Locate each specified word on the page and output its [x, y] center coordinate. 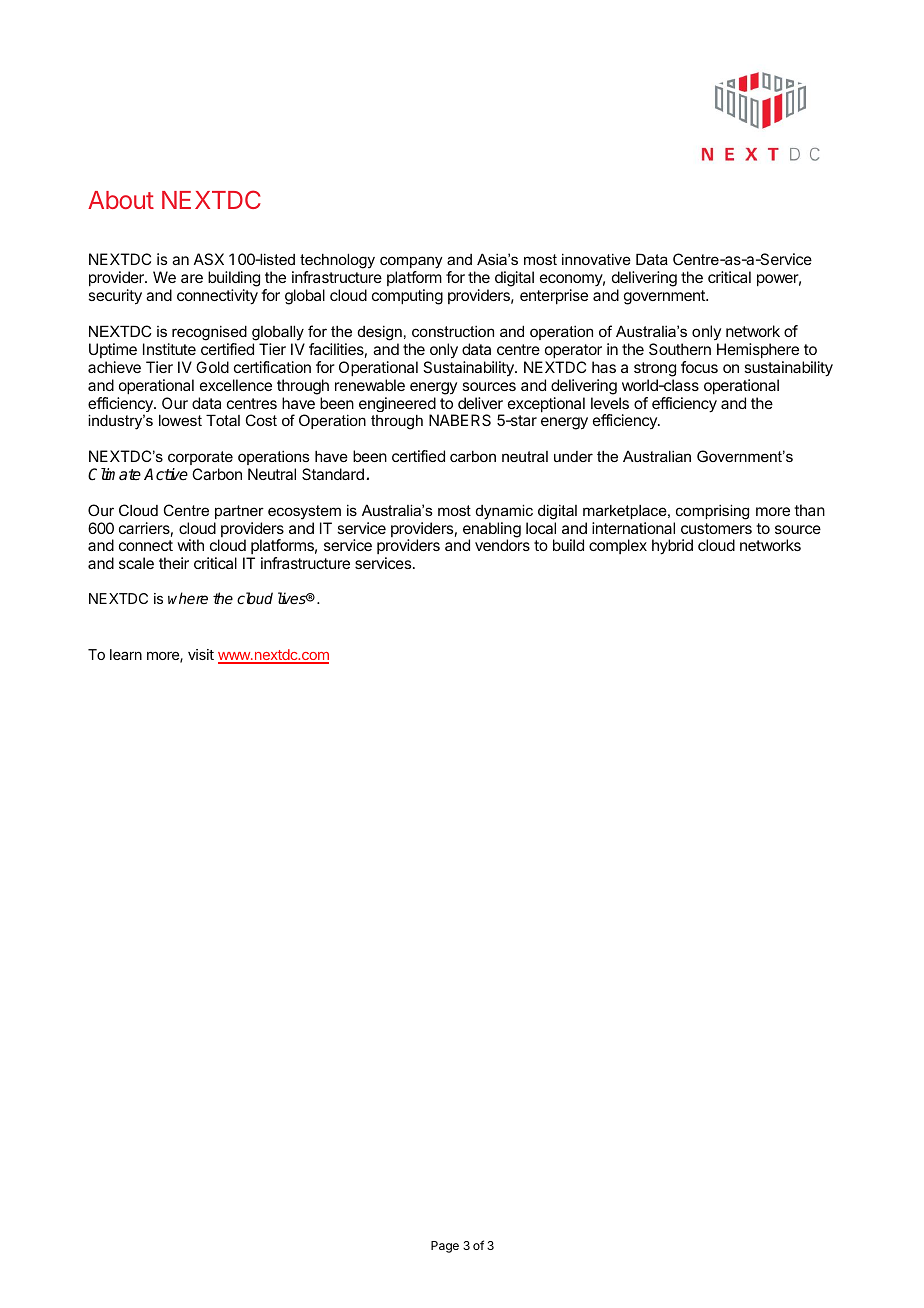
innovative [596, 259]
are [192, 278]
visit [201, 654]
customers [716, 528]
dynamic [504, 512]
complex [618, 546]
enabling [492, 531]
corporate [200, 458]
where [188, 598]
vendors [502, 545]
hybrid [672, 547]
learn [126, 654]
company [411, 264]
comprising [712, 512]
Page [445, 1247]
